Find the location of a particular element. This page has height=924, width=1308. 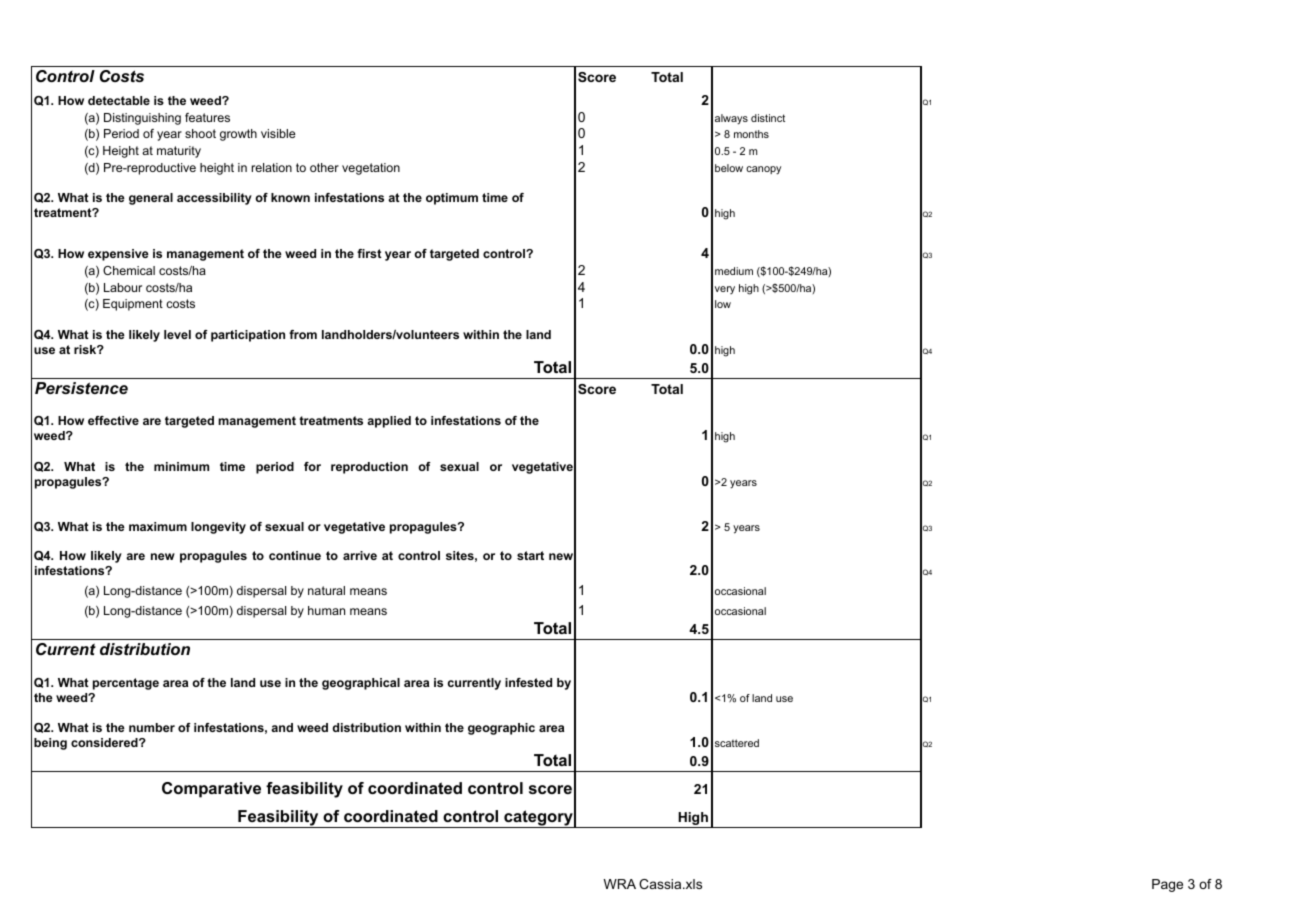

WRA is located at coordinates (619, 884).
